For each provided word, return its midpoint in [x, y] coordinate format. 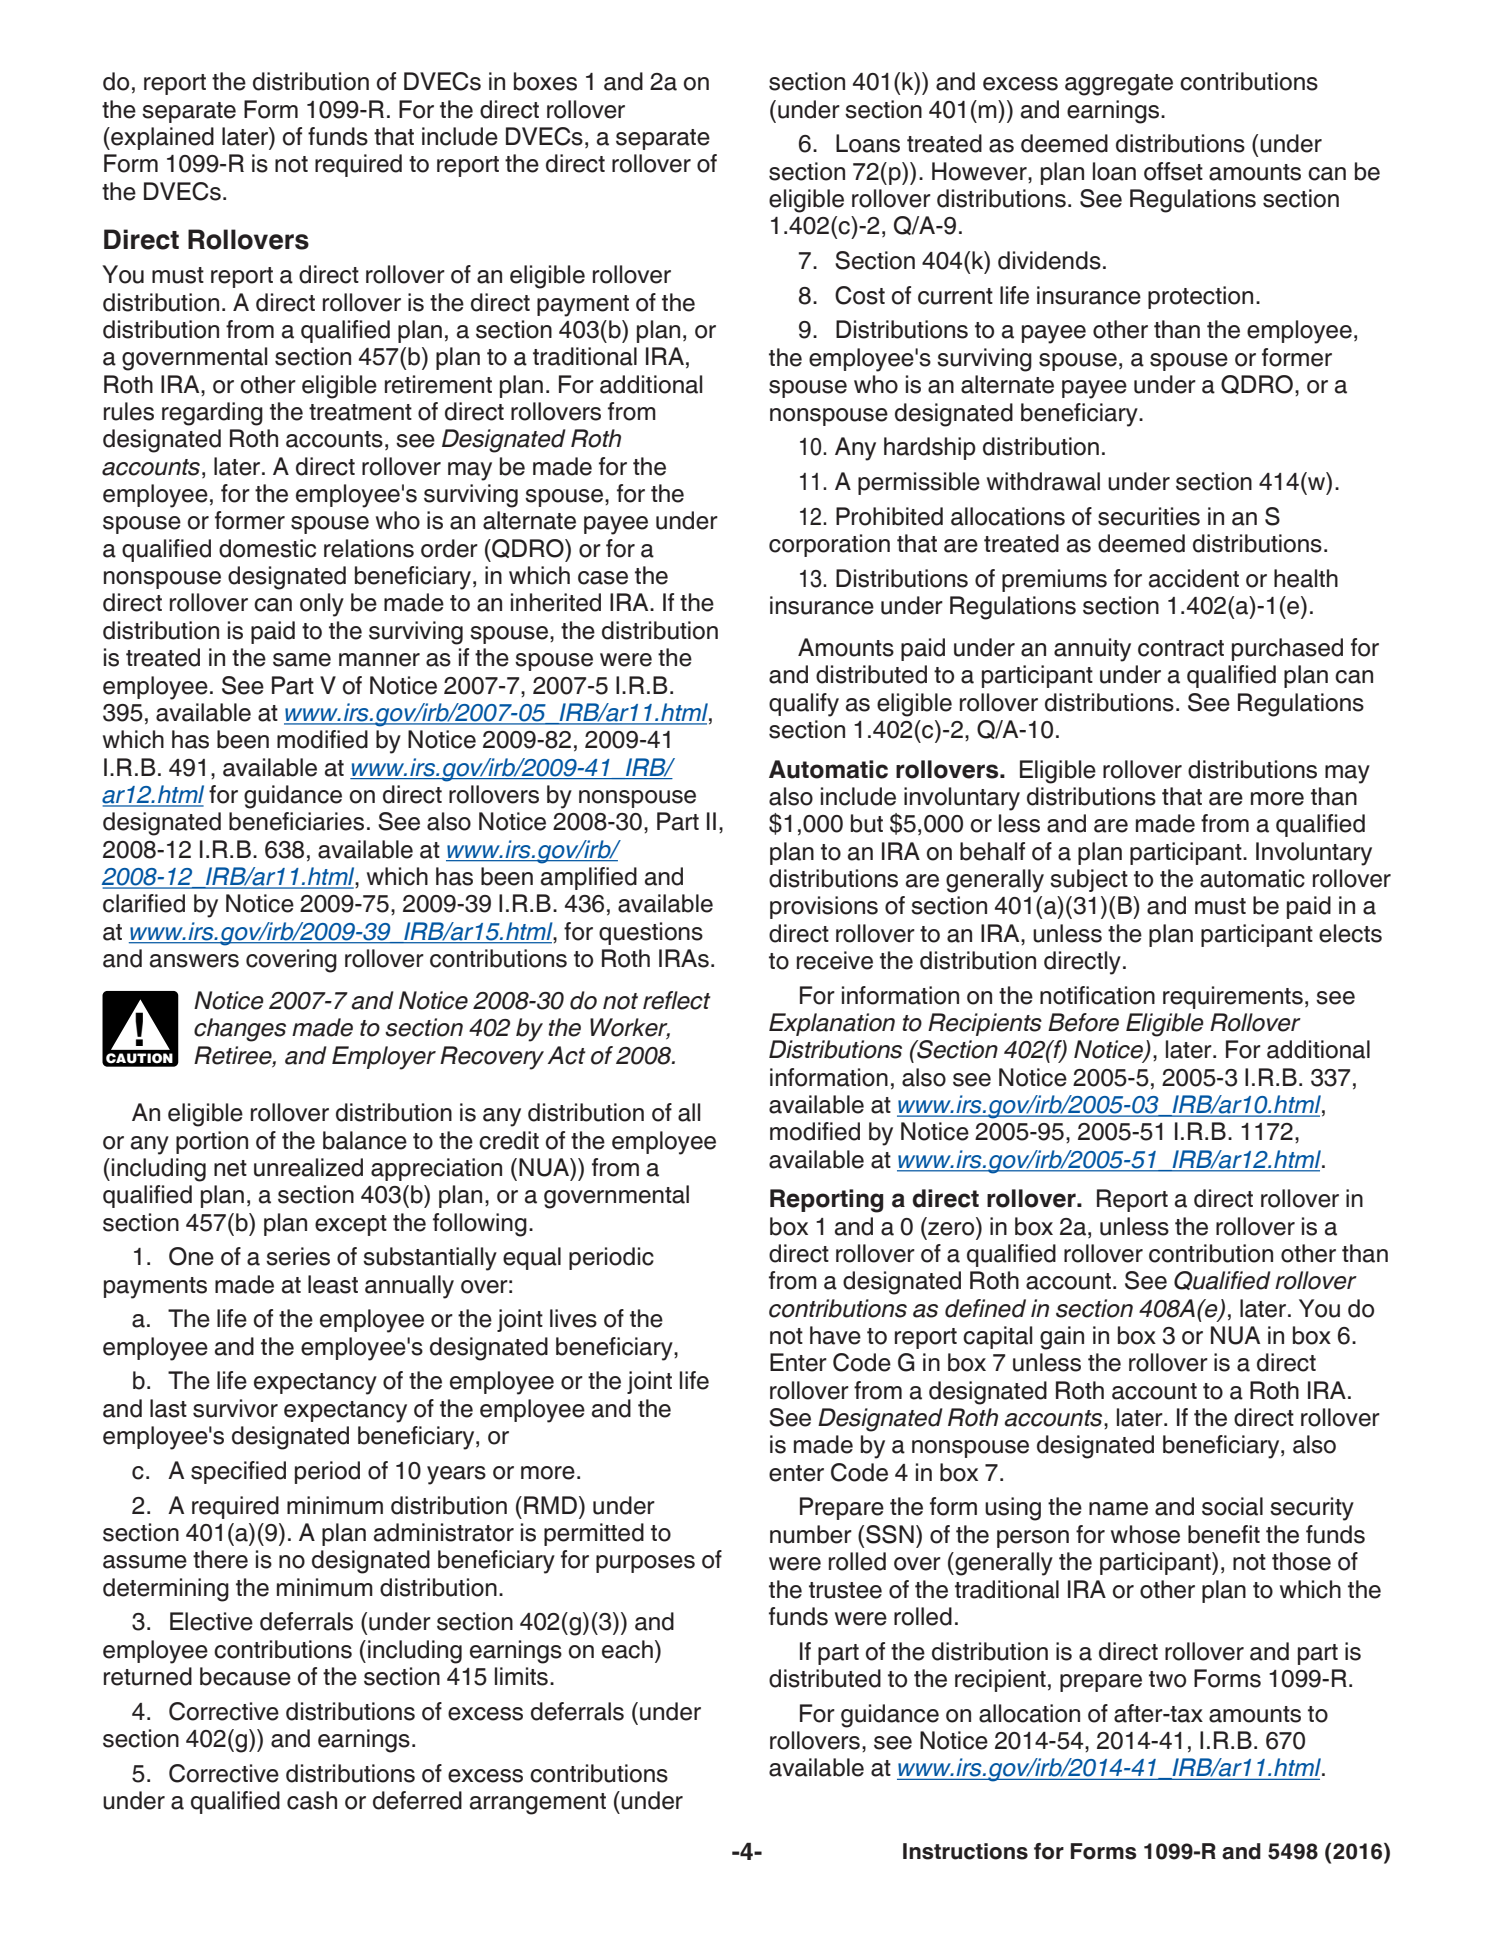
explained [161, 138]
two [1167, 1679]
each [627, 1649]
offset [1173, 171]
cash [312, 1800]
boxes [545, 81]
